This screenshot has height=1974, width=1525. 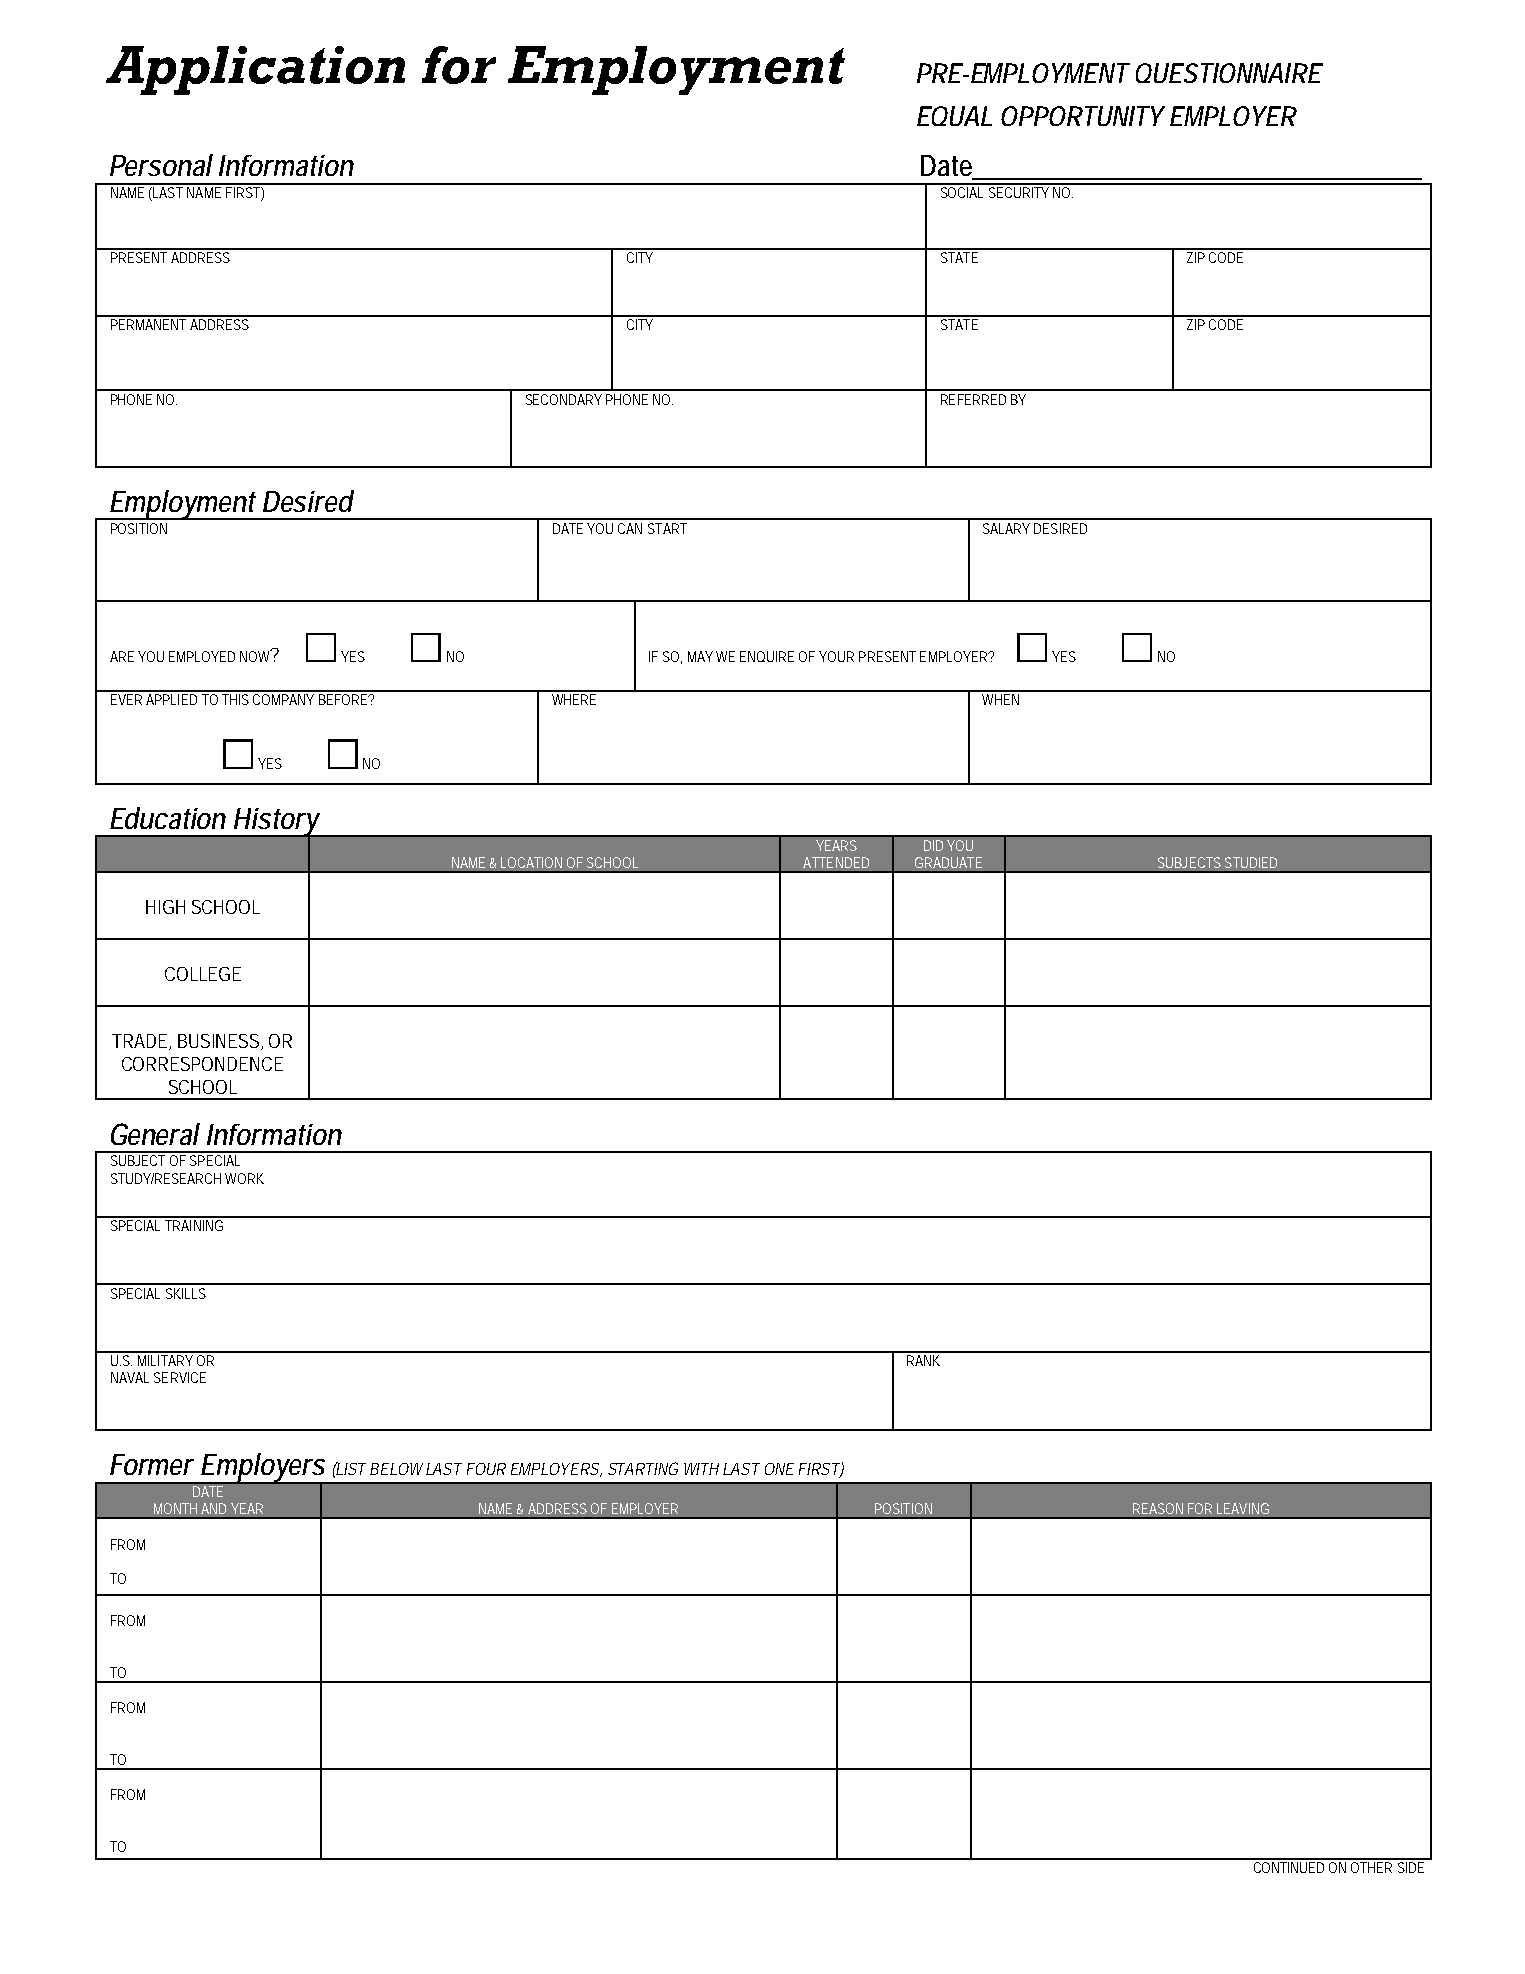 What do you see at coordinates (1083, 116) in the screenshot?
I see `OPPORTUNITY` at bounding box center [1083, 116].
